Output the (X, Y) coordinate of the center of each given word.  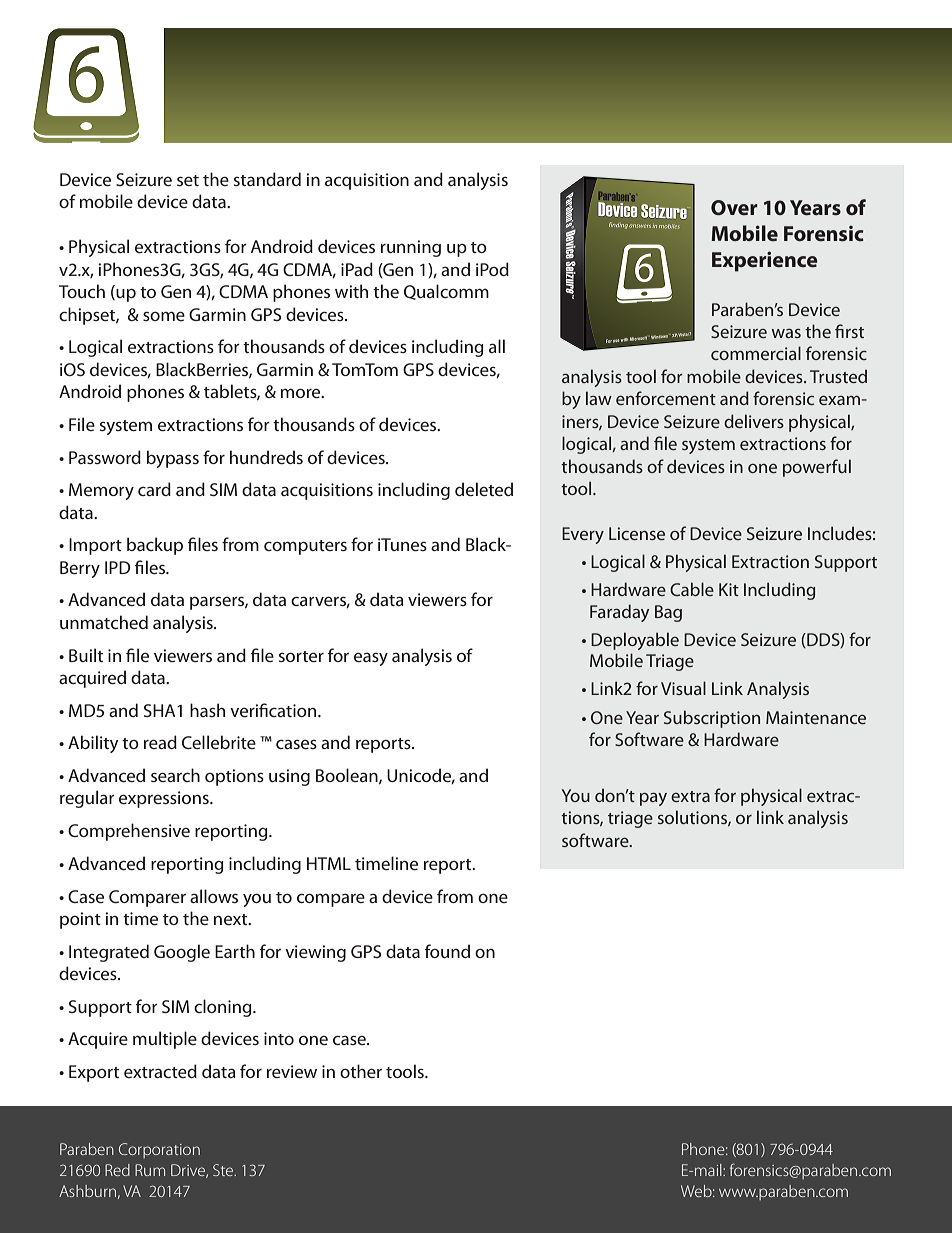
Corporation (159, 1150)
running (411, 248)
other (361, 1071)
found (447, 951)
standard (267, 179)
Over (734, 207)
